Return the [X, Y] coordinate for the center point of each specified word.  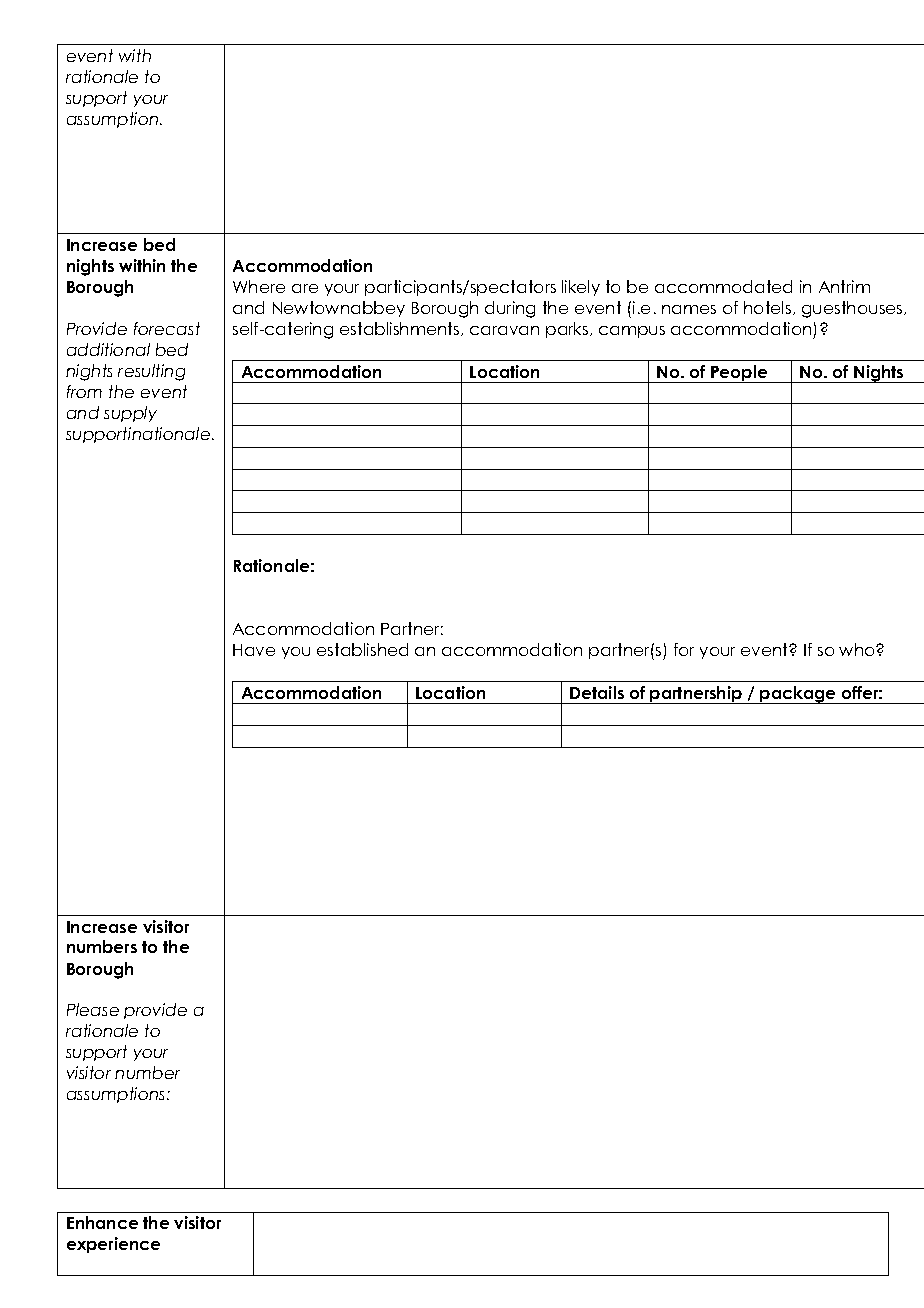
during [510, 309]
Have [254, 650]
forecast [167, 328]
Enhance [102, 1222]
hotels [769, 308]
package [799, 695]
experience [113, 1245]
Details [597, 692]
